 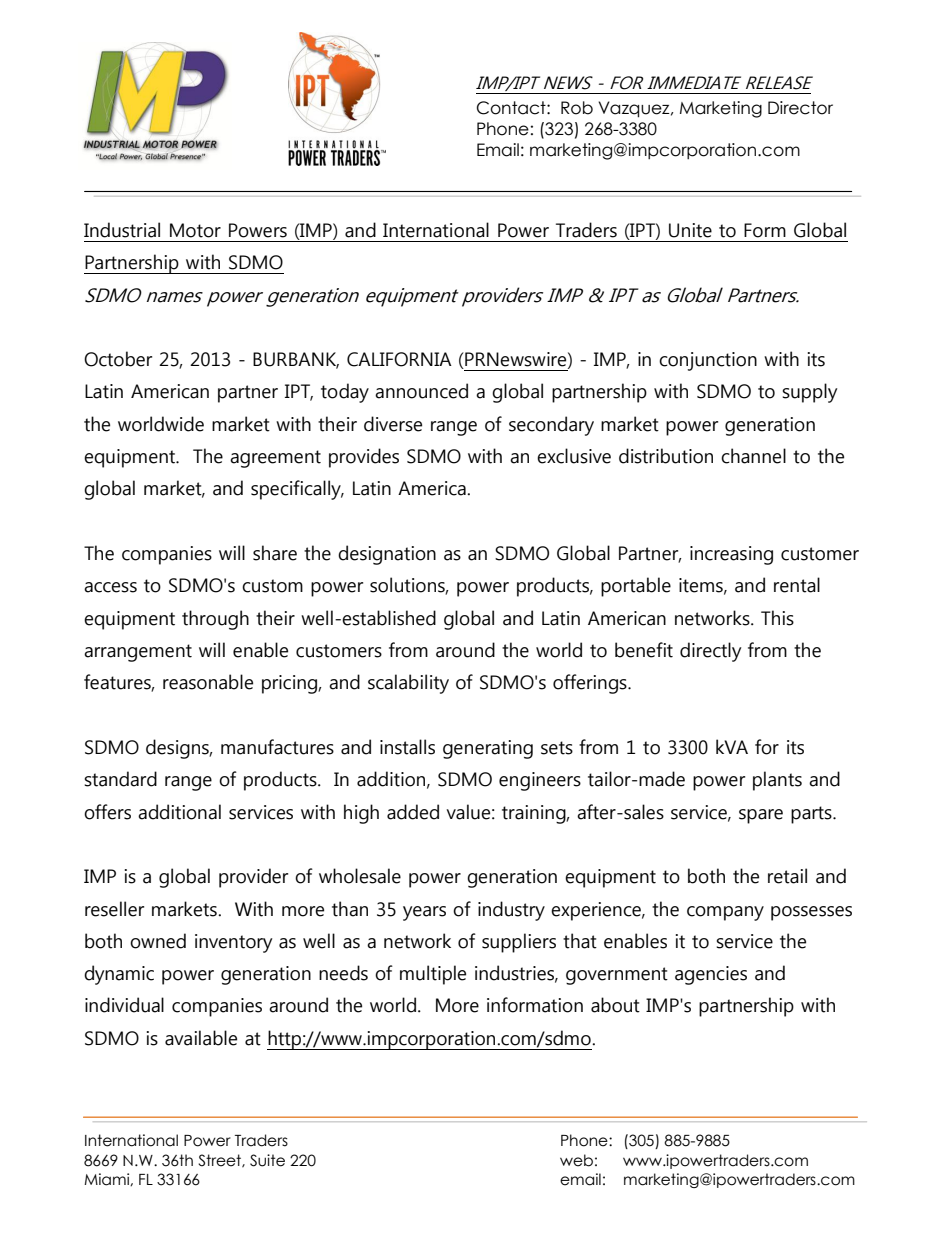 I want to click on Suite, so click(x=267, y=1160).
